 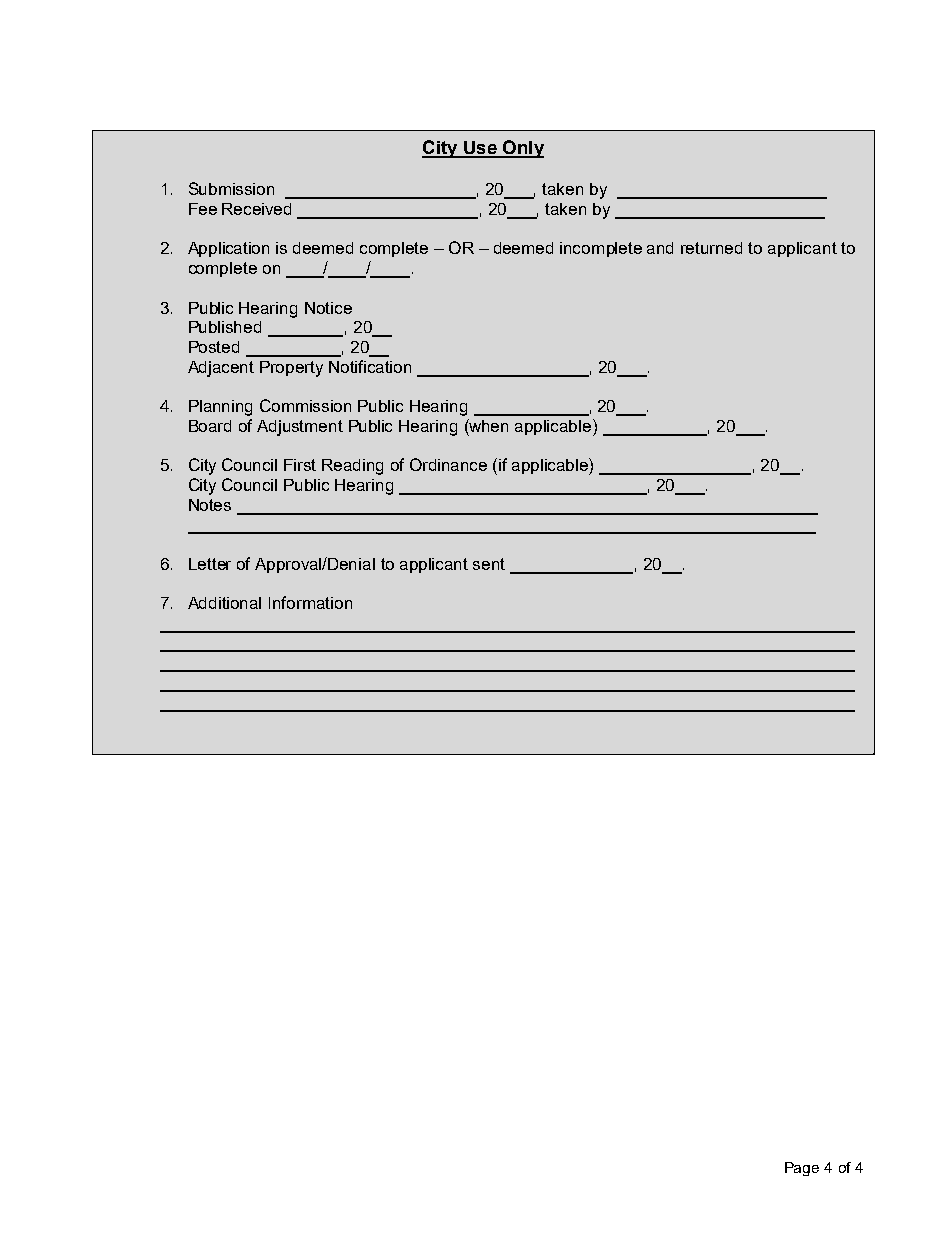 What do you see at coordinates (522, 149) in the page?
I see `Only` at bounding box center [522, 149].
